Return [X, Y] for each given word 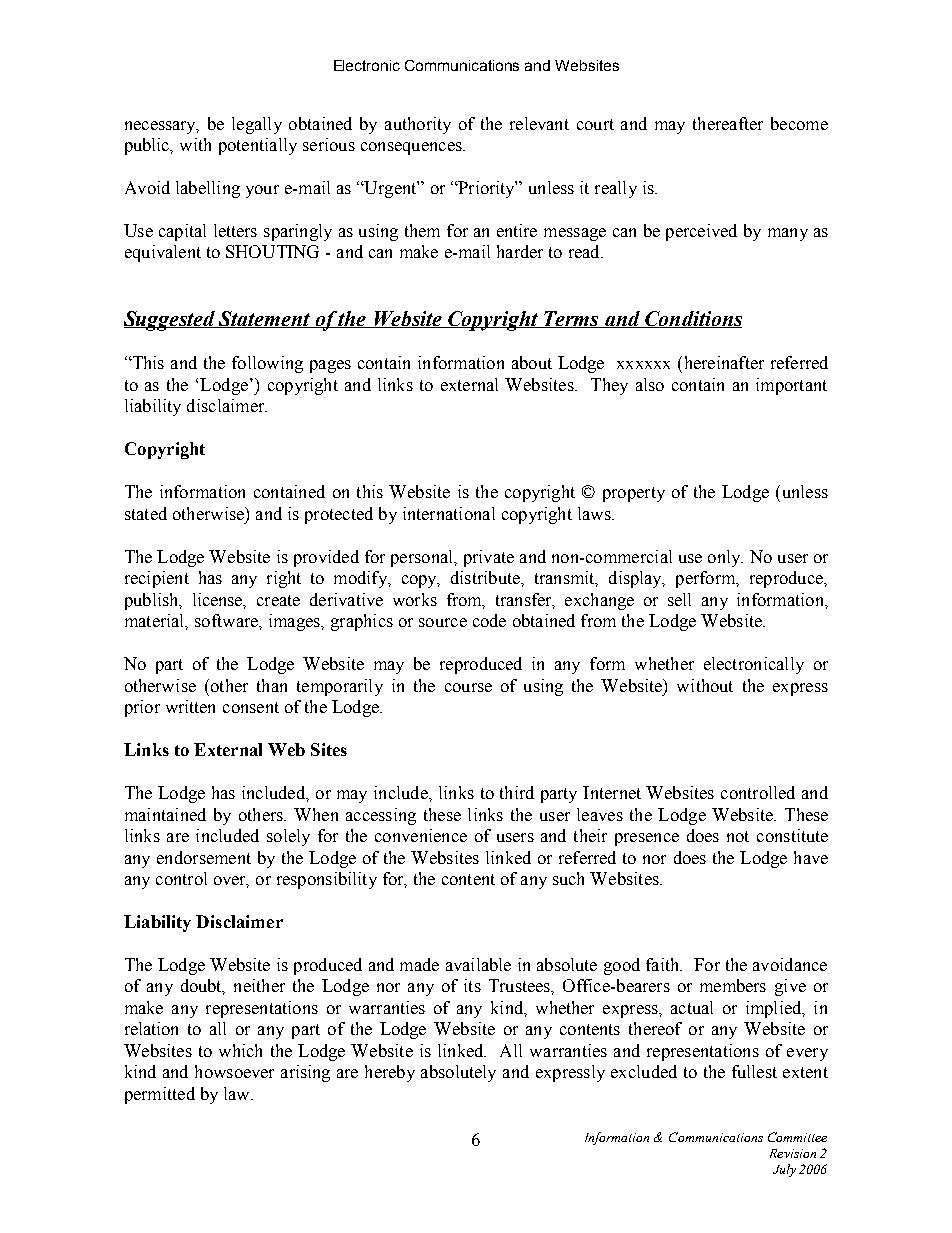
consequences [412, 148]
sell [679, 599]
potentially [258, 146]
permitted [160, 1095]
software [227, 620]
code [489, 620]
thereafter [728, 123]
